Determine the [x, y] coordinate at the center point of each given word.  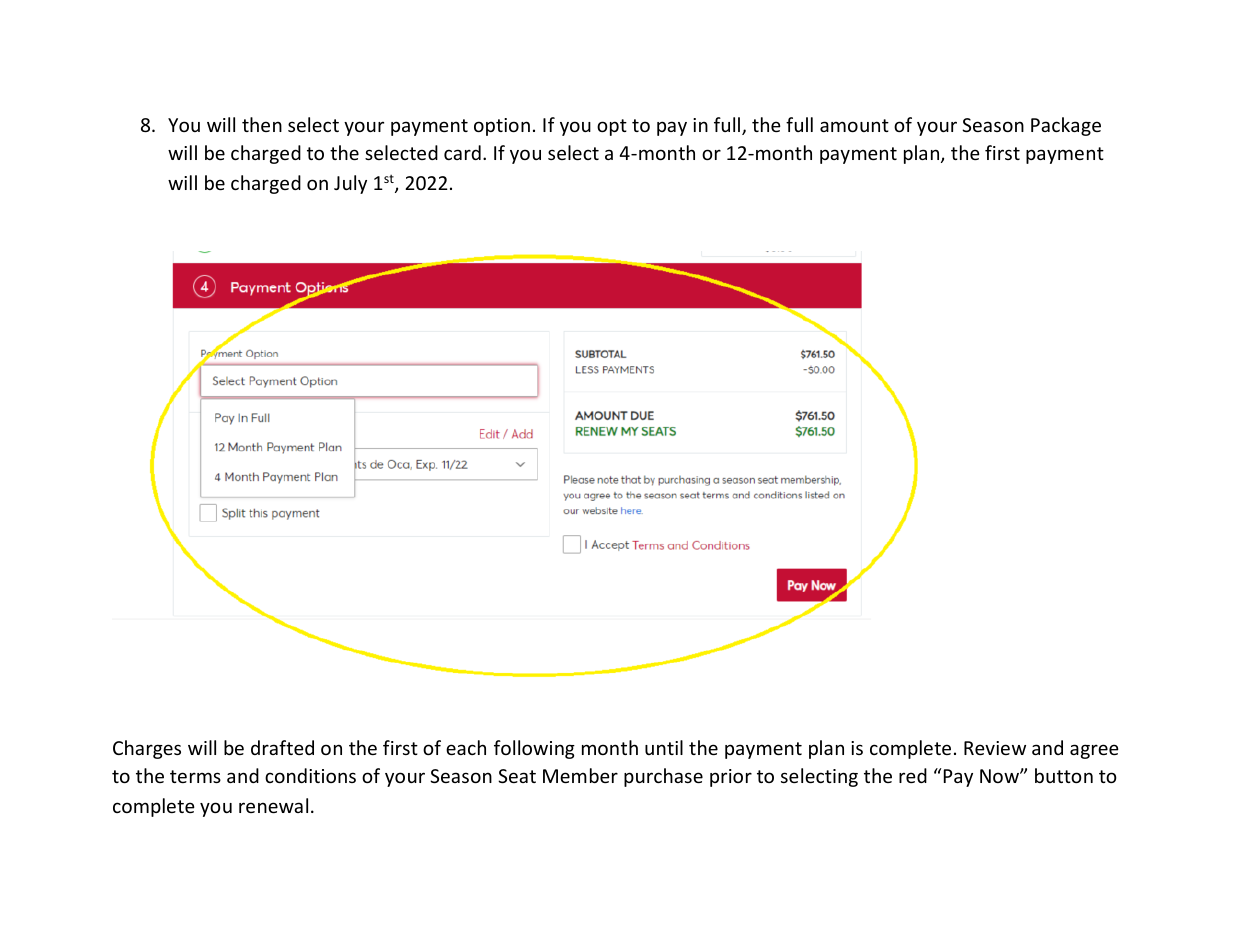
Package [1066, 126]
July [350, 184]
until [664, 747]
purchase [663, 777]
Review [995, 748]
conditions [310, 775]
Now [1000, 776]
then [262, 124]
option [502, 127]
